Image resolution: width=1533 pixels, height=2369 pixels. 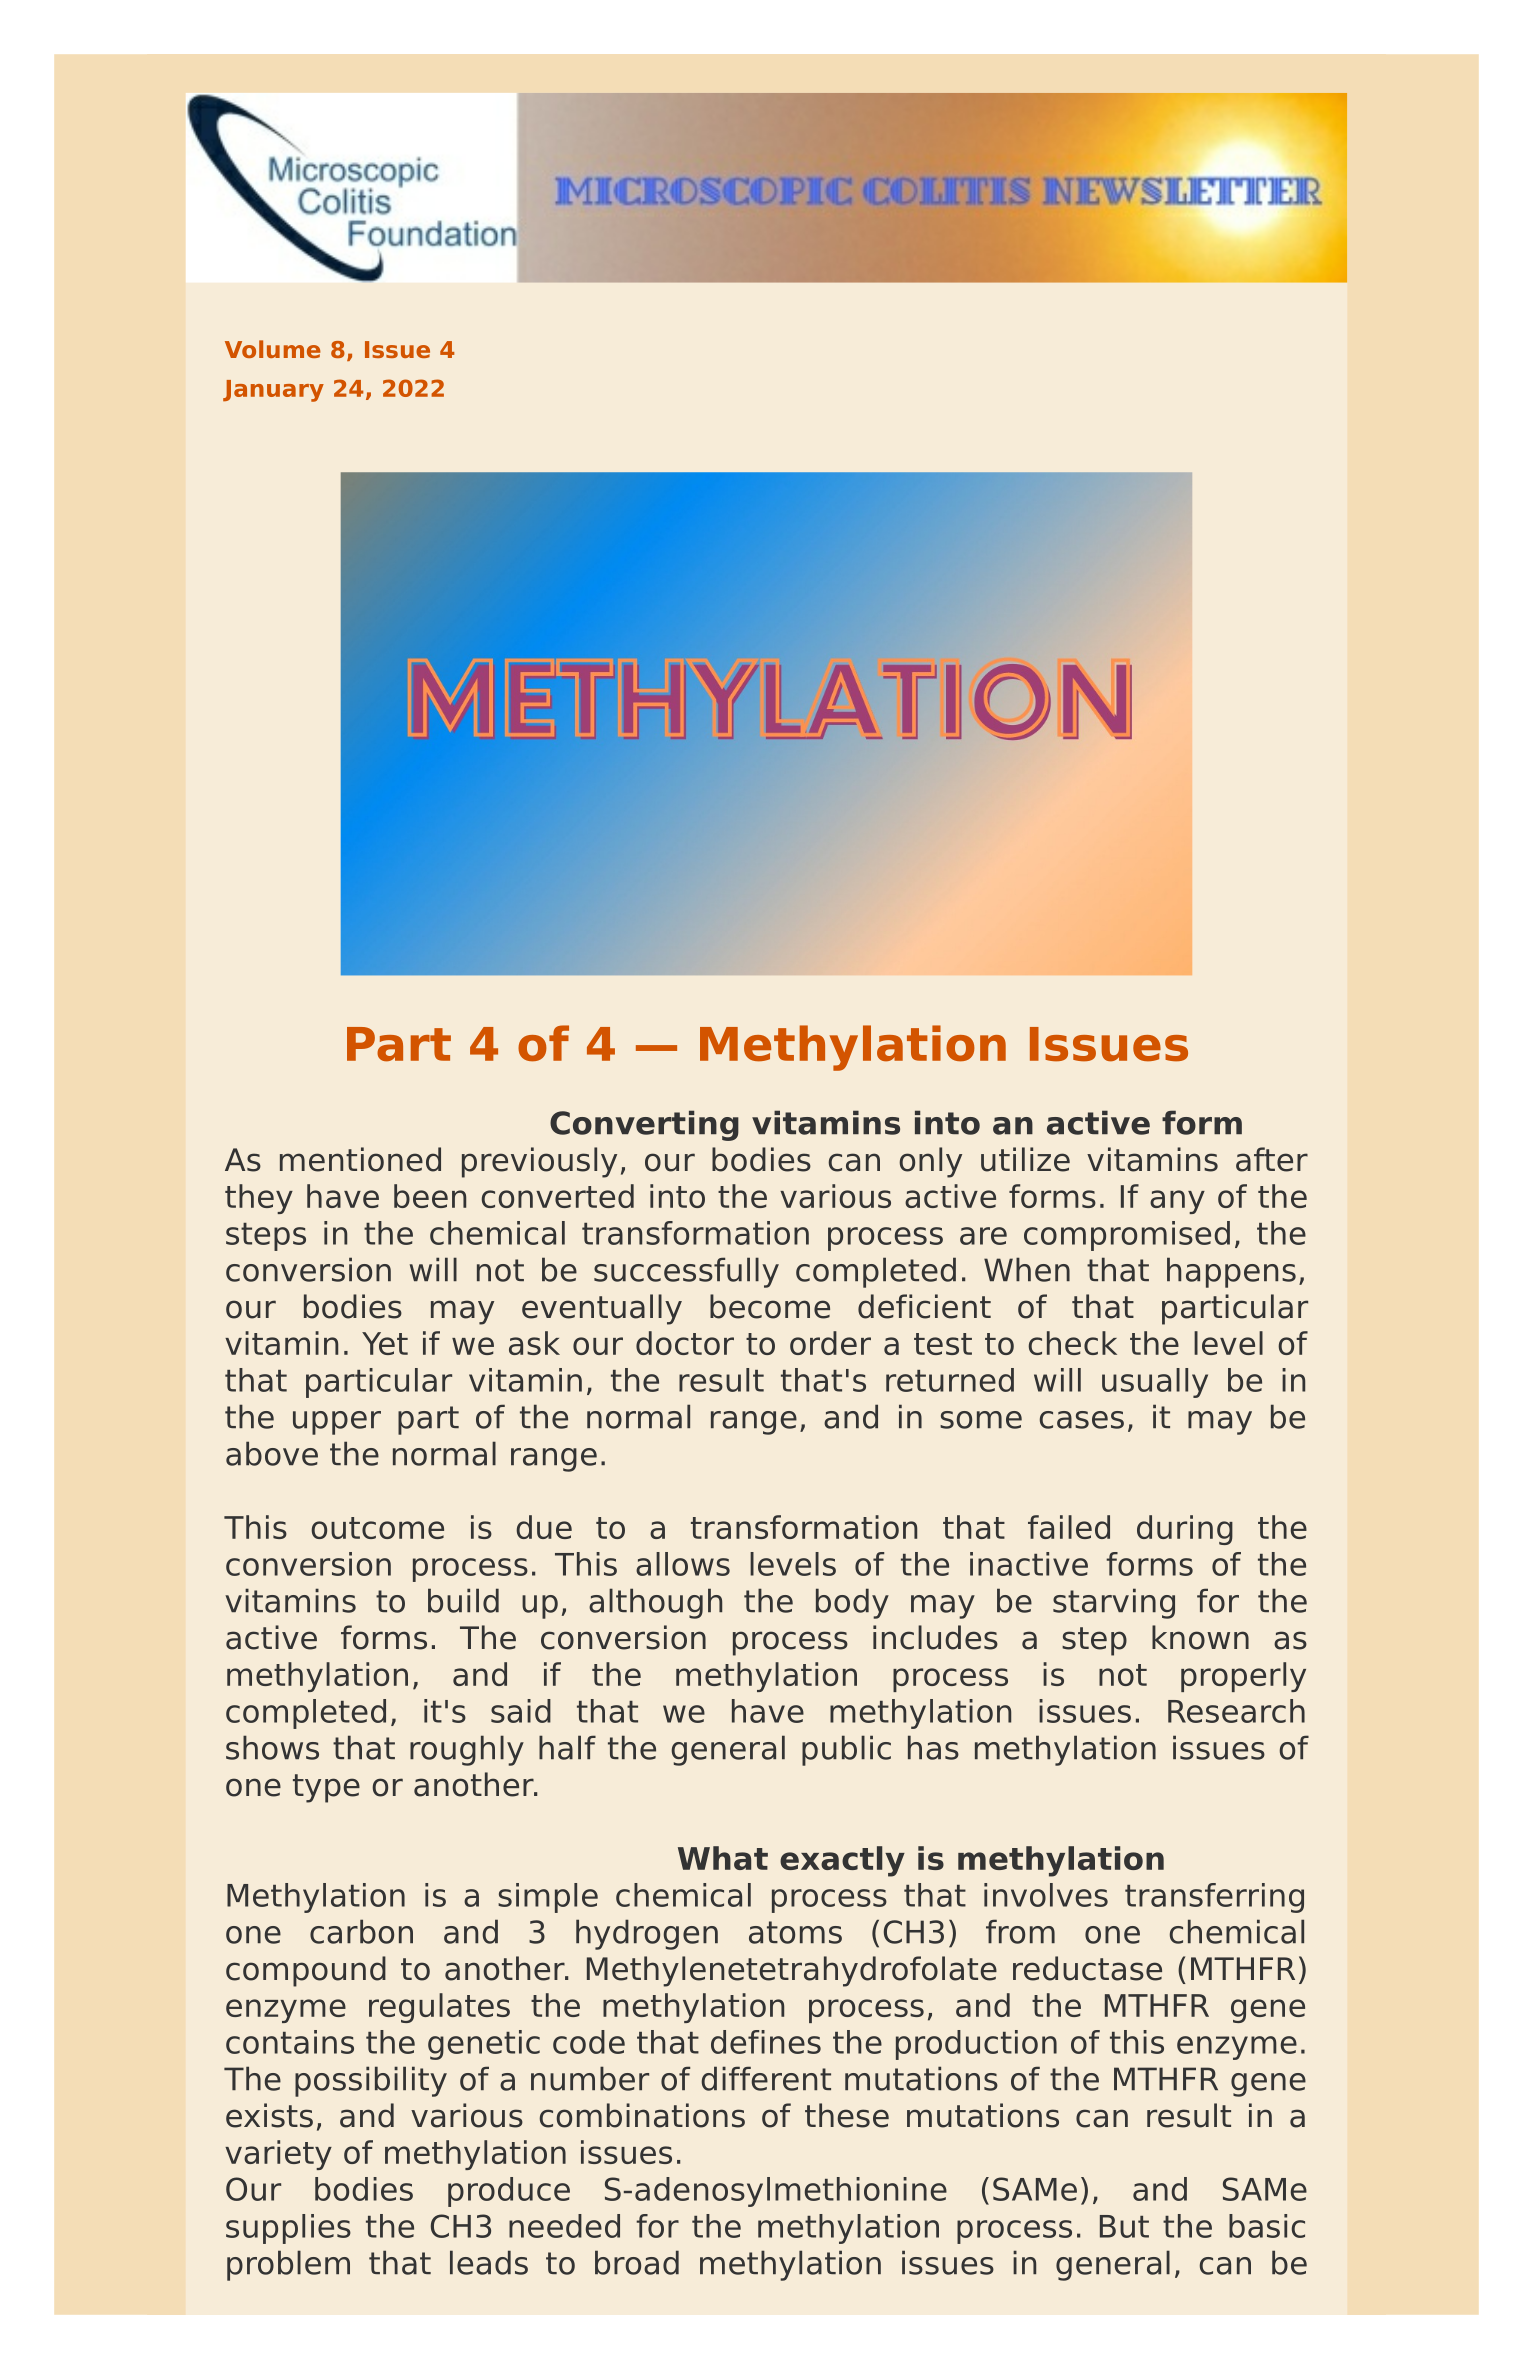 I want to click on supplies, so click(x=288, y=2229).
